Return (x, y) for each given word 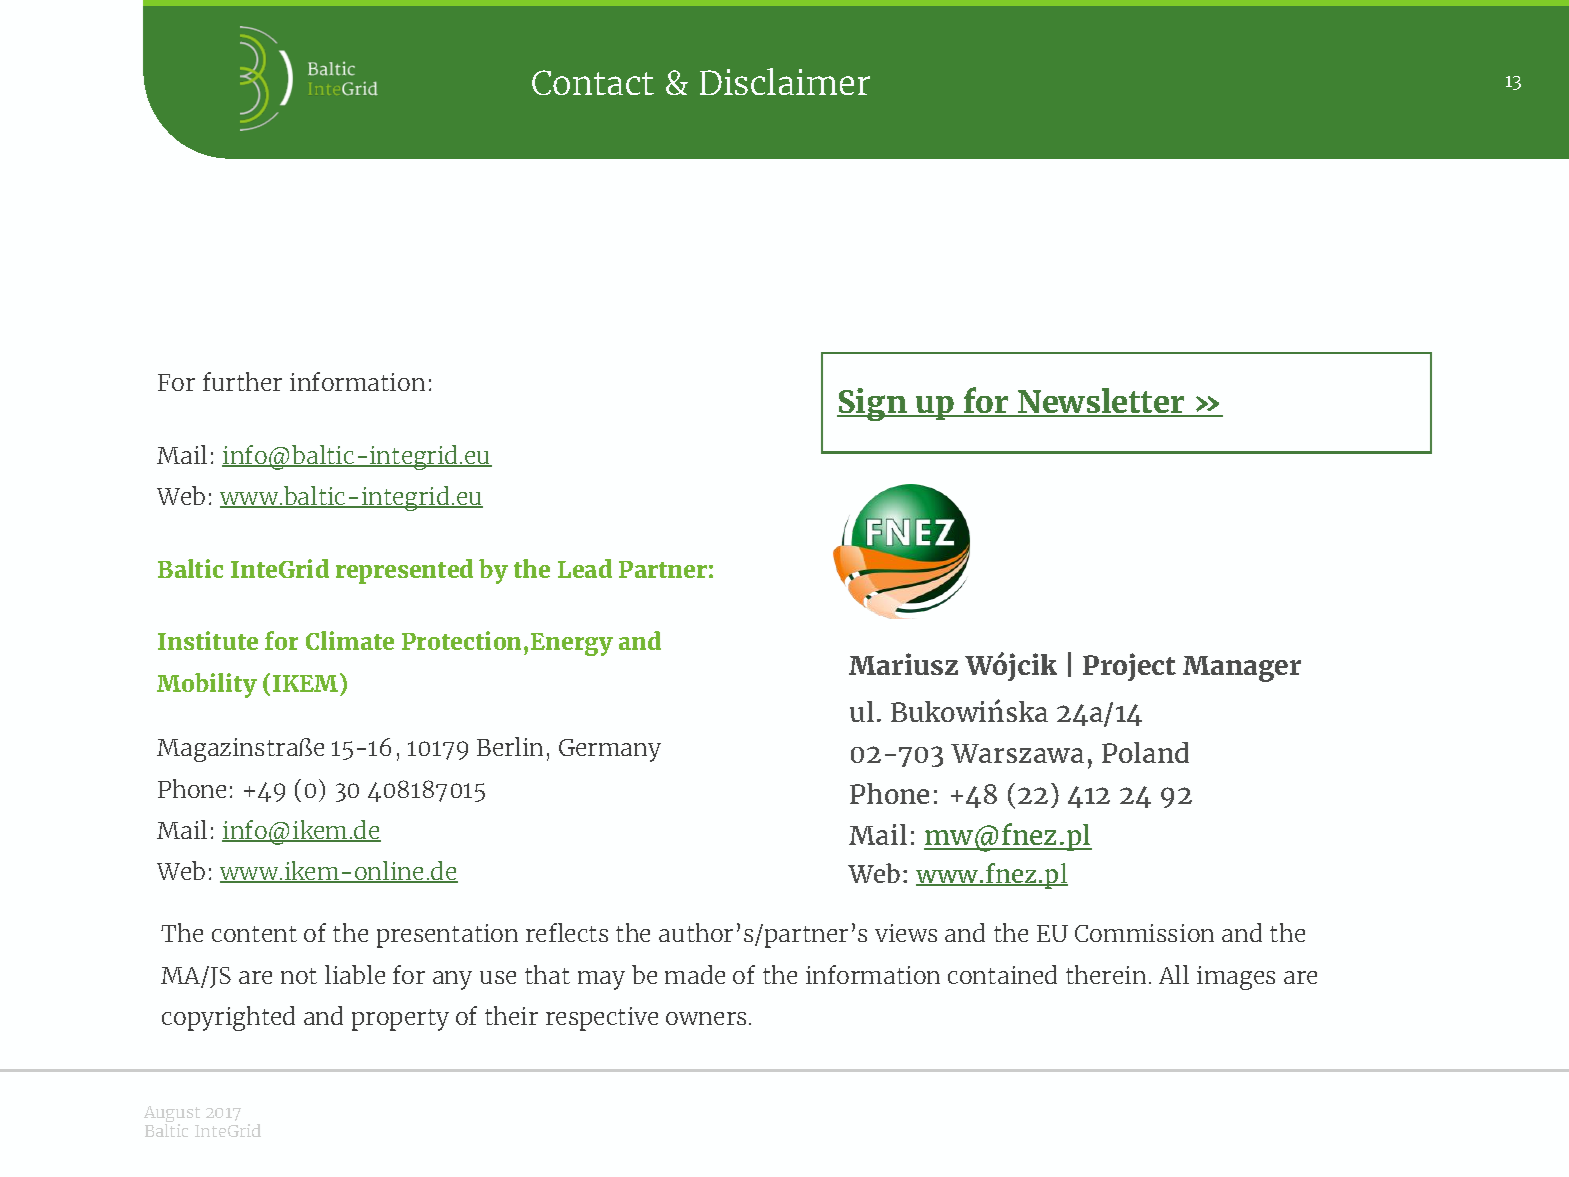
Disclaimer (785, 81)
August (172, 1115)
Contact (593, 82)
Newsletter (1101, 402)
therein (1106, 974)
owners (706, 1018)
